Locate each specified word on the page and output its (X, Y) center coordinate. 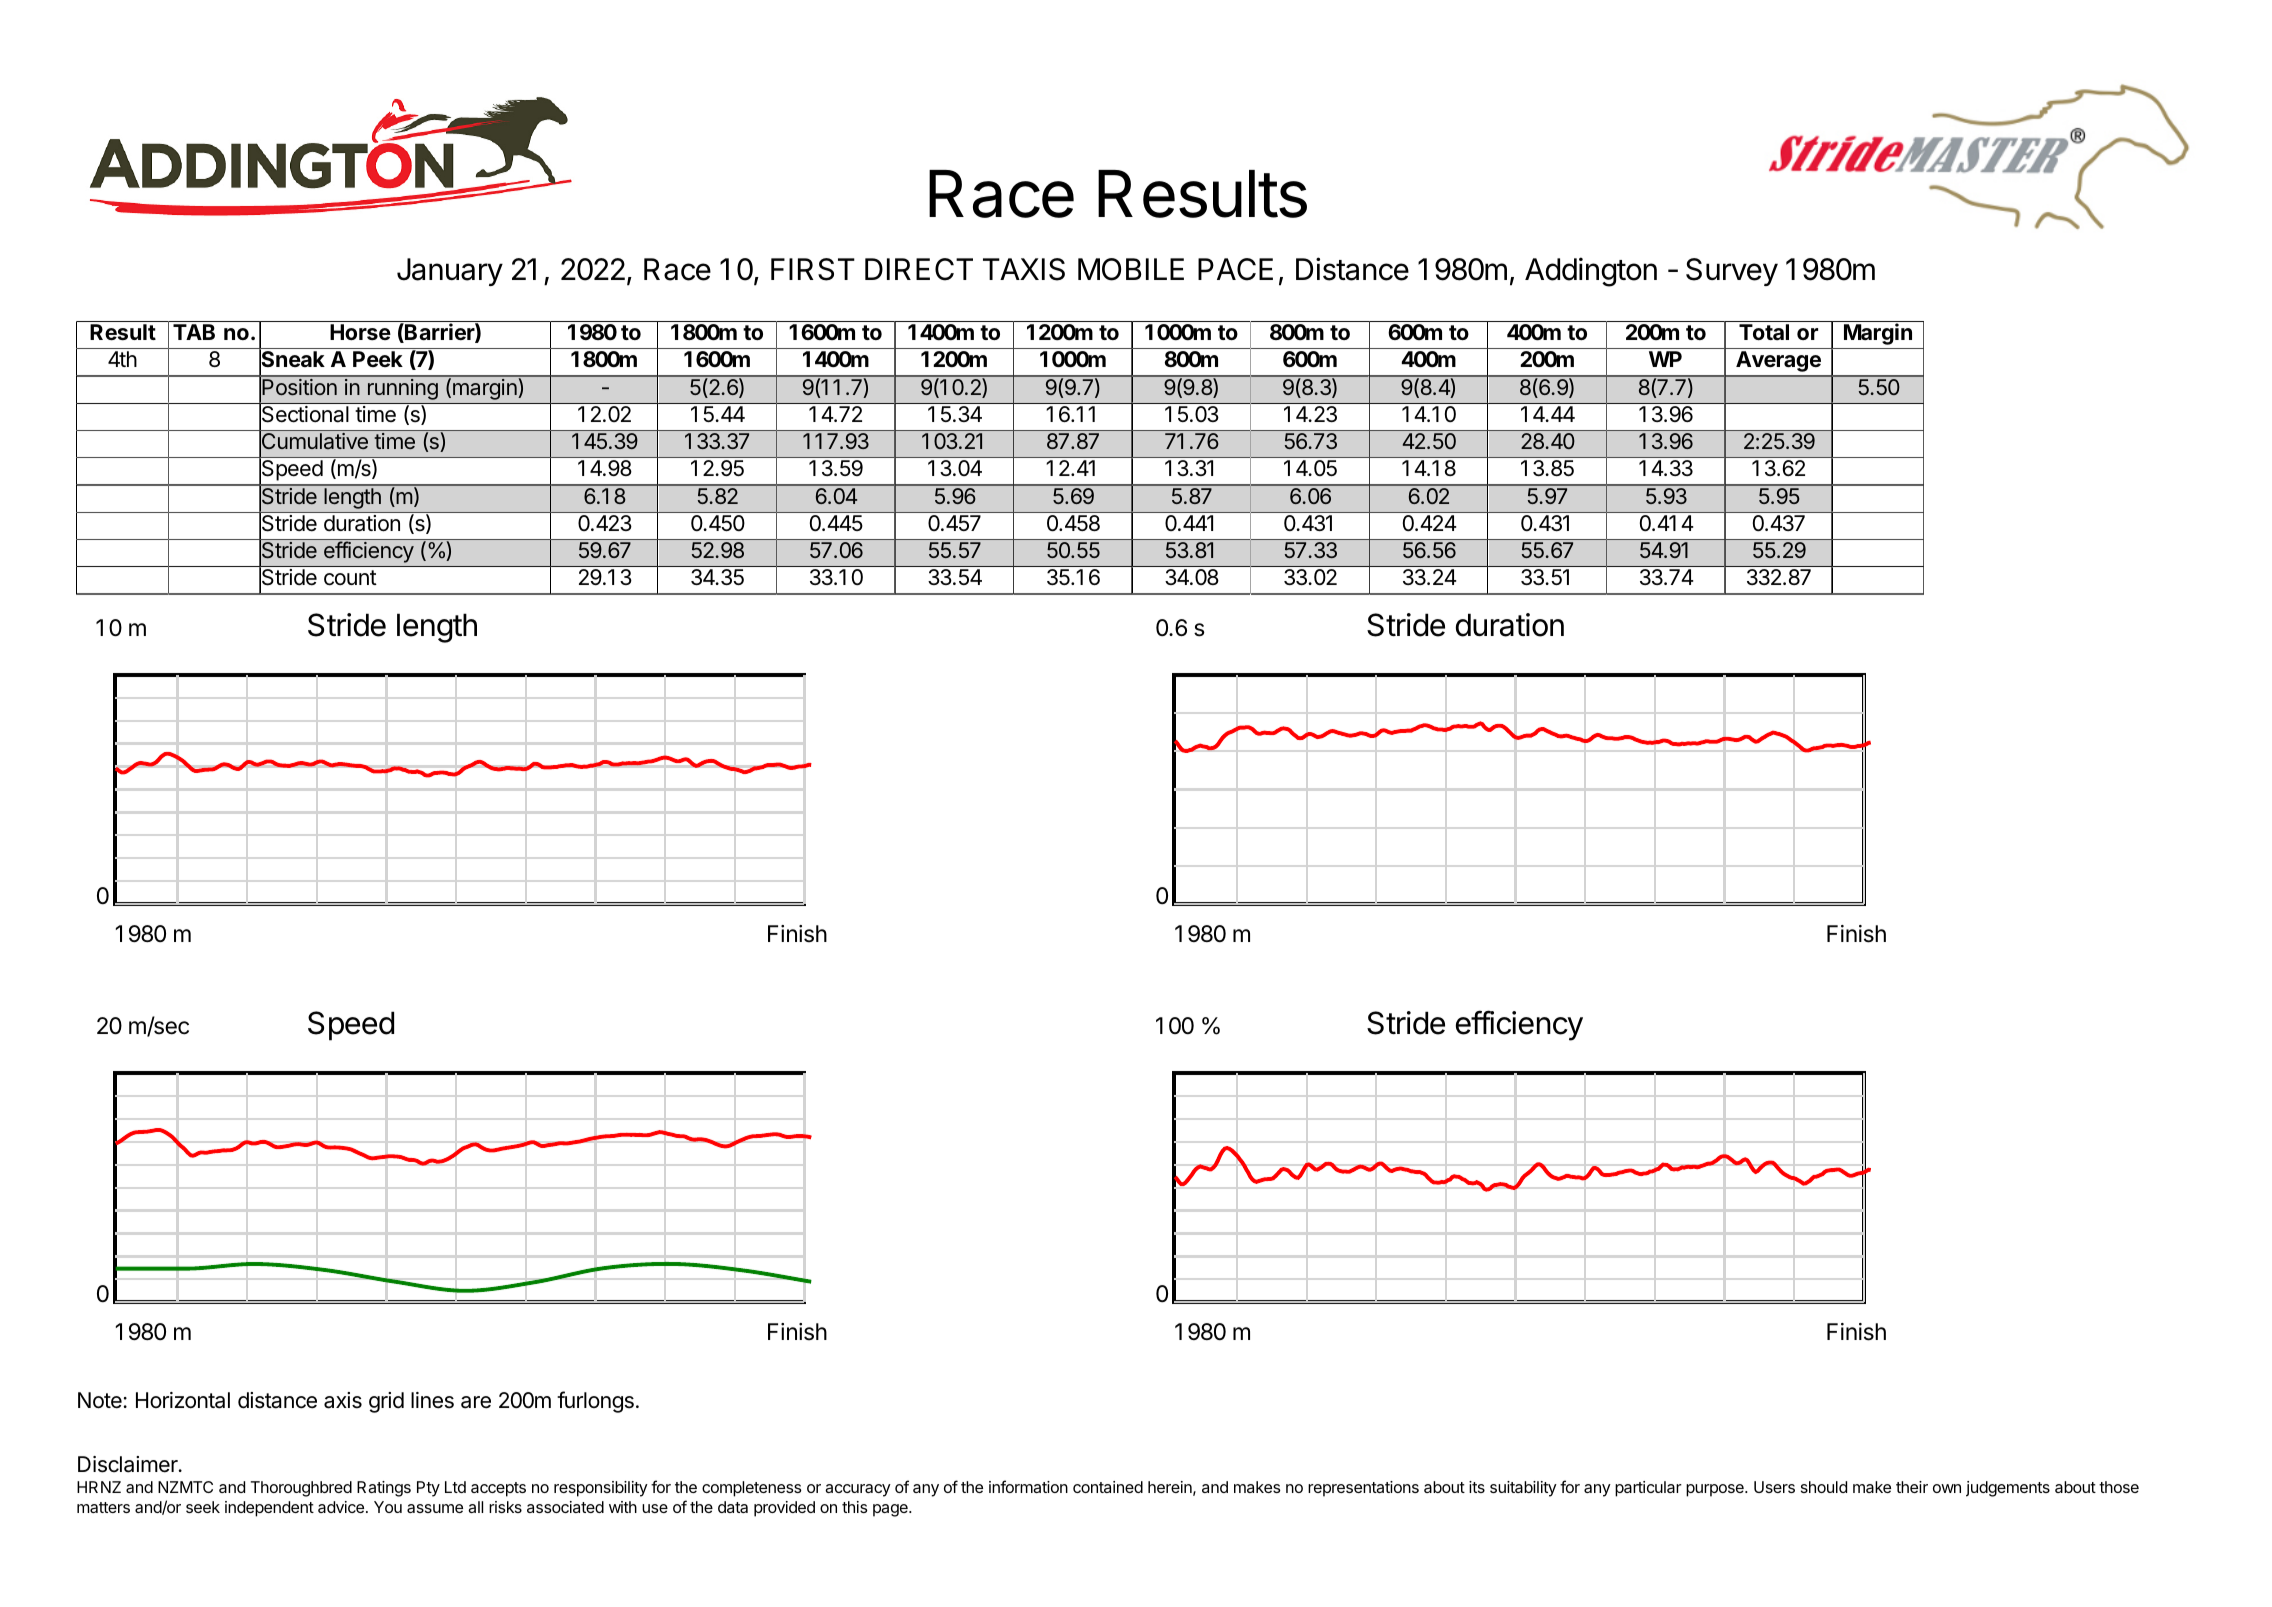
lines (432, 1400)
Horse (360, 332)
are (476, 1402)
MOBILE (1131, 269)
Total (1764, 332)
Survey (1732, 272)
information (1028, 1486)
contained (1108, 1487)
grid (386, 1402)
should (1824, 1487)
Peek (378, 359)
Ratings (384, 1489)
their (1912, 1487)
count (350, 578)
